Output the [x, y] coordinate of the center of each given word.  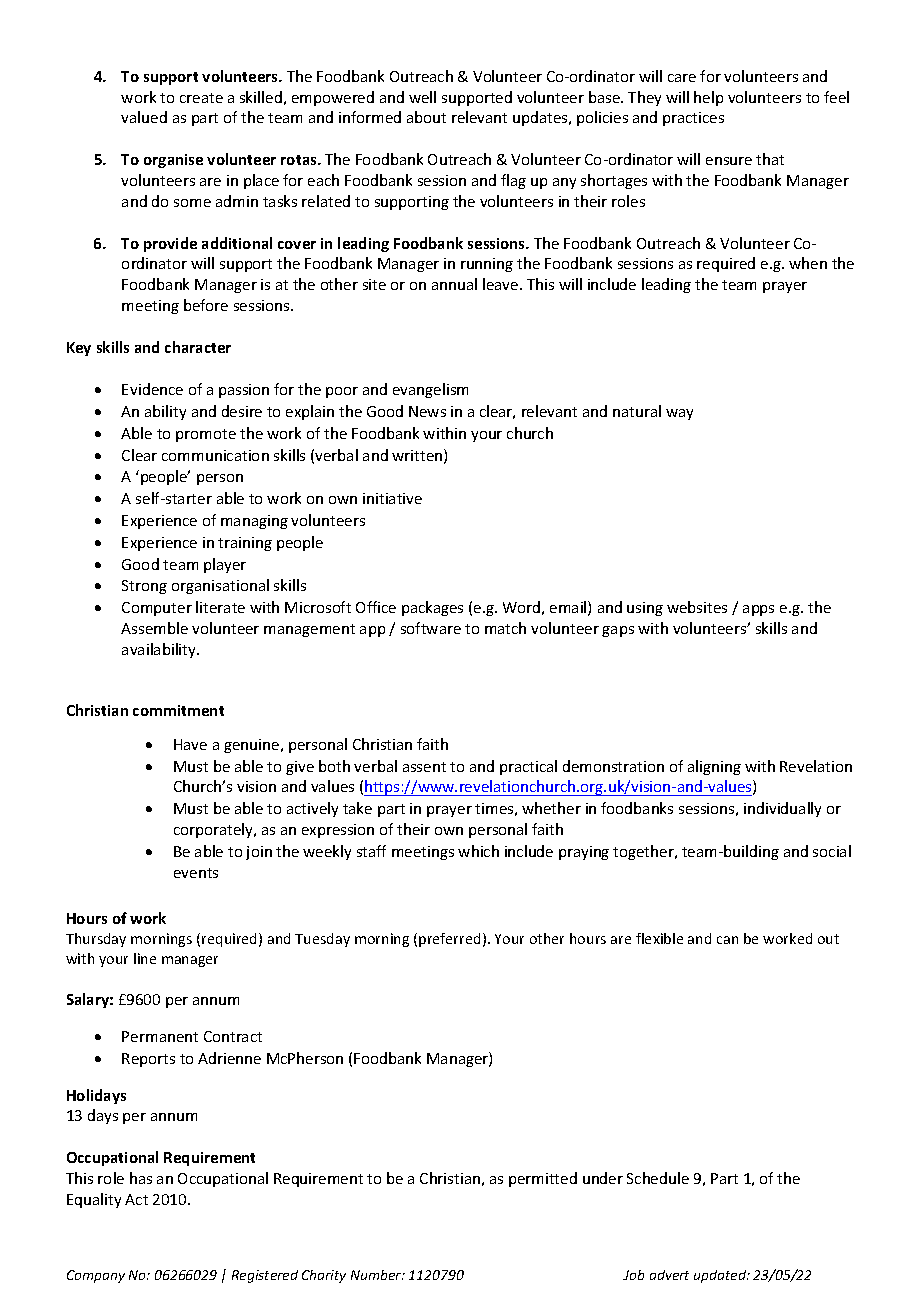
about [426, 117]
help [708, 98]
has [141, 1178]
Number [377, 1275]
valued [144, 117]
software [431, 628]
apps [758, 610]
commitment [178, 710]
